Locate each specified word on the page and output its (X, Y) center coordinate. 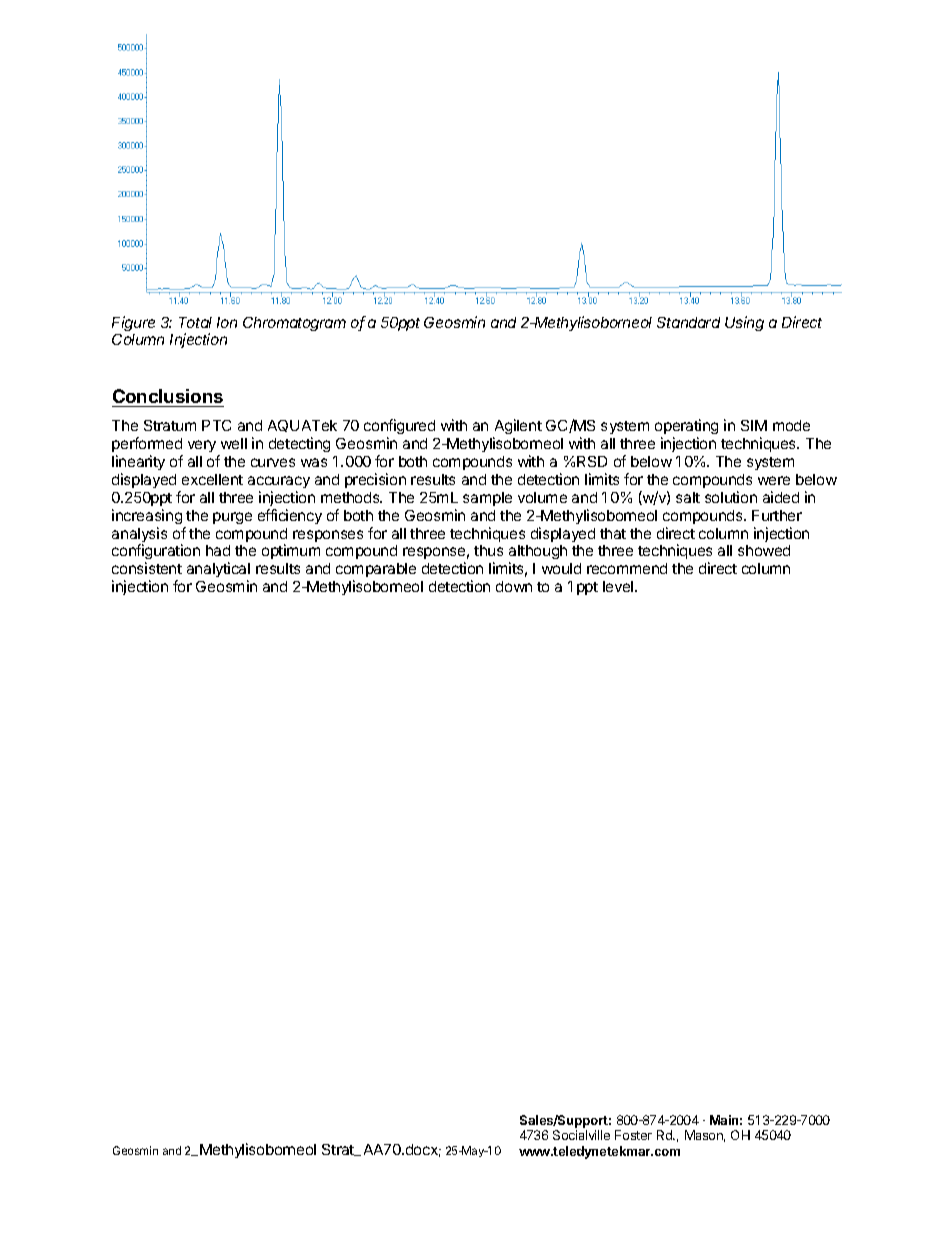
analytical (218, 571)
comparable (376, 572)
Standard (688, 322)
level (619, 586)
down (514, 586)
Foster (633, 1135)
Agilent (518, 426)
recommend (627, 568)
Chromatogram (294, 324)
